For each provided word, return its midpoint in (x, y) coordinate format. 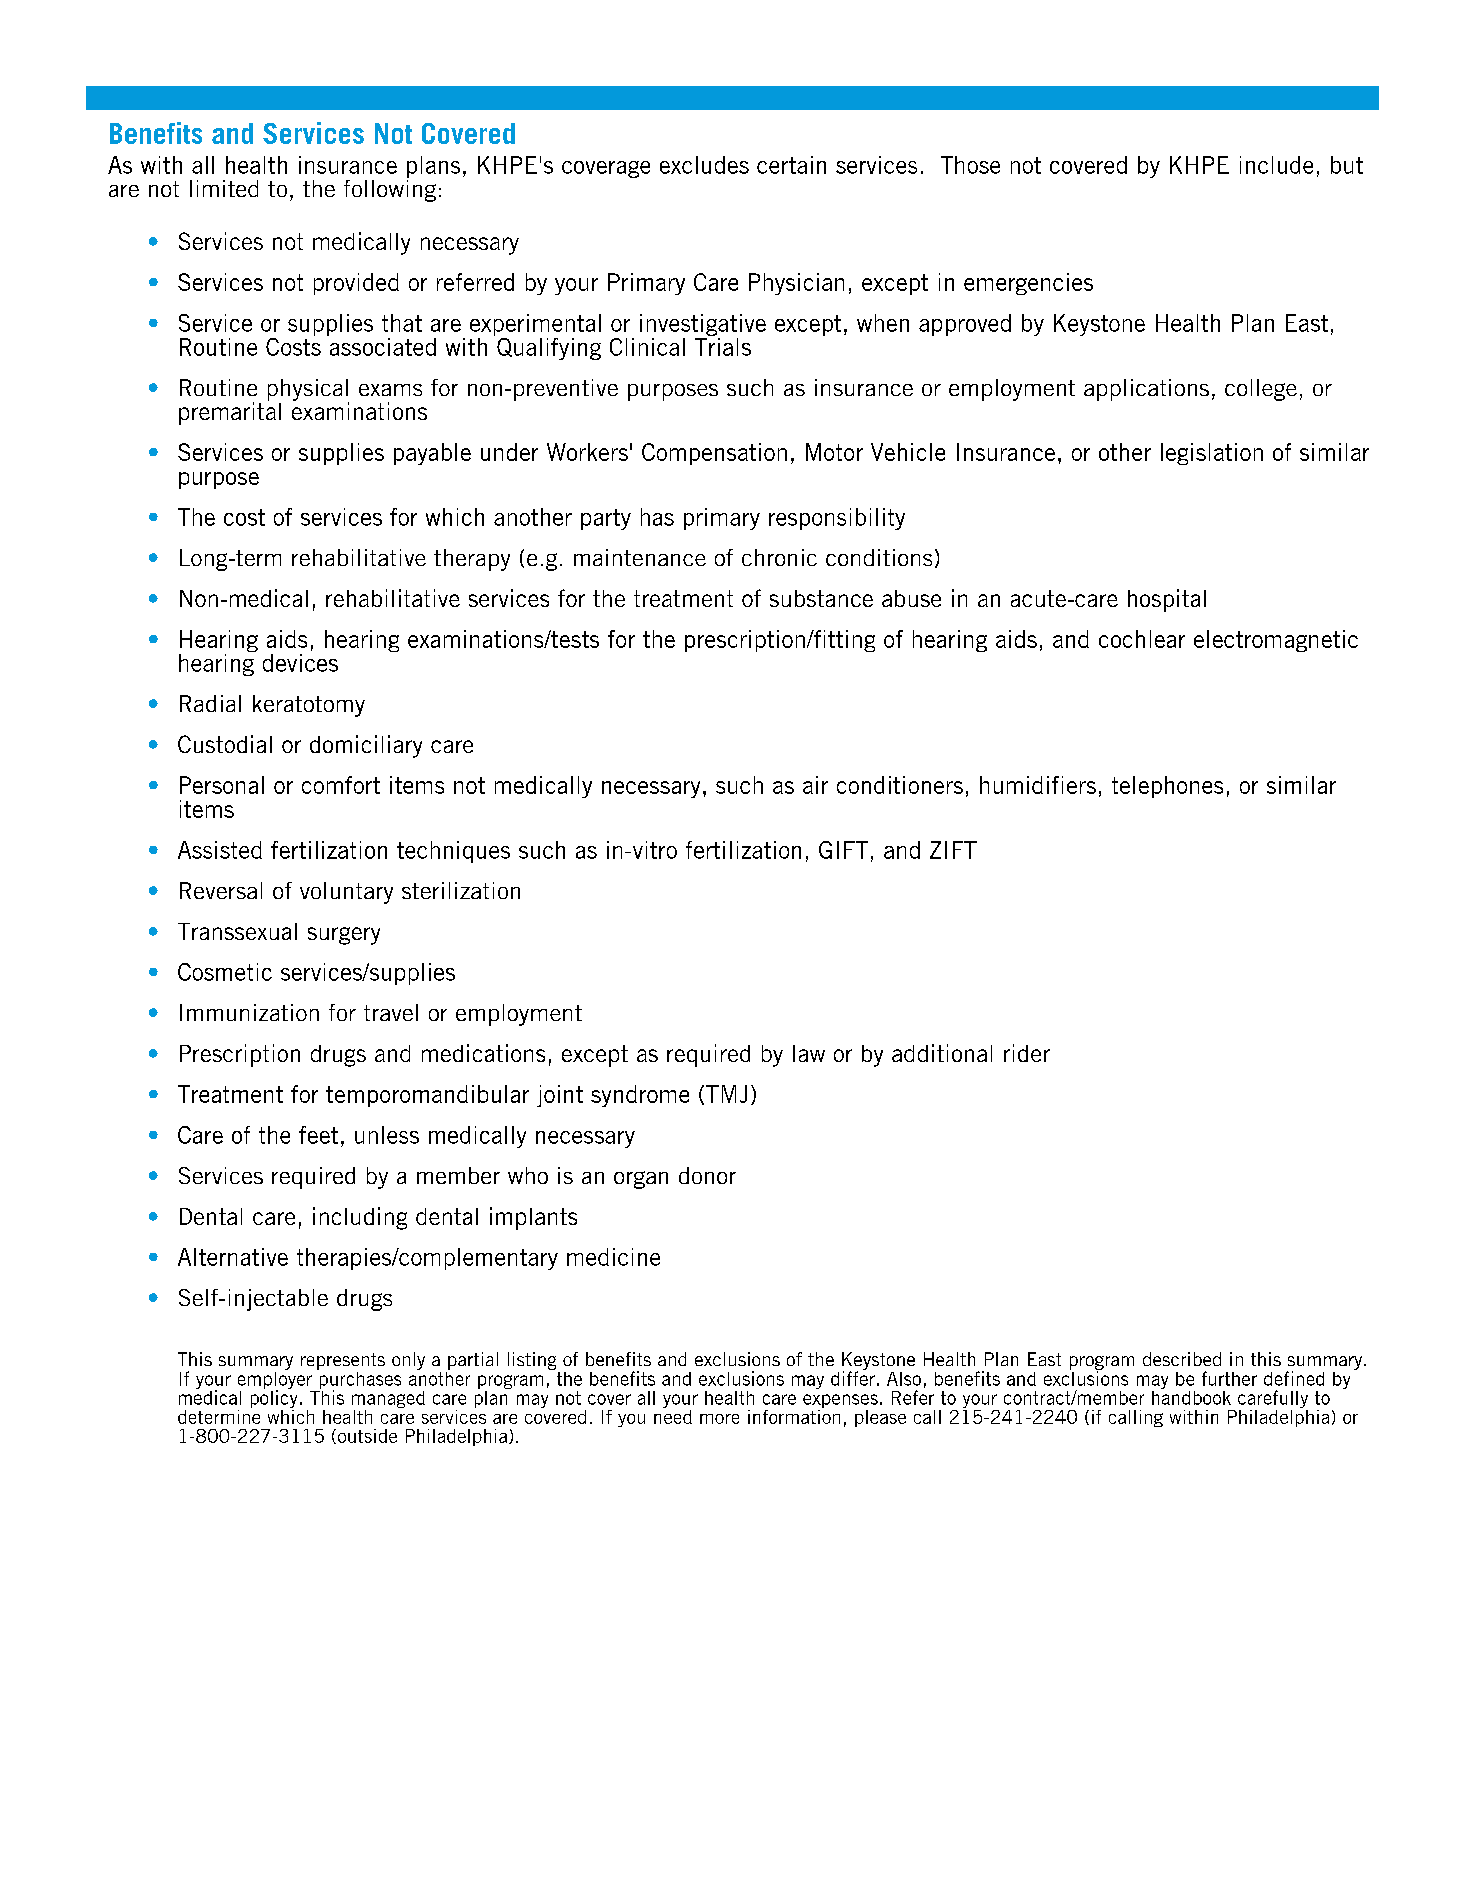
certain (791, 165)
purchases (359, 1380)
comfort (341, 785)
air (815, 785)
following (390, 189)
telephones (1167, 787)
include (1276, 165)
